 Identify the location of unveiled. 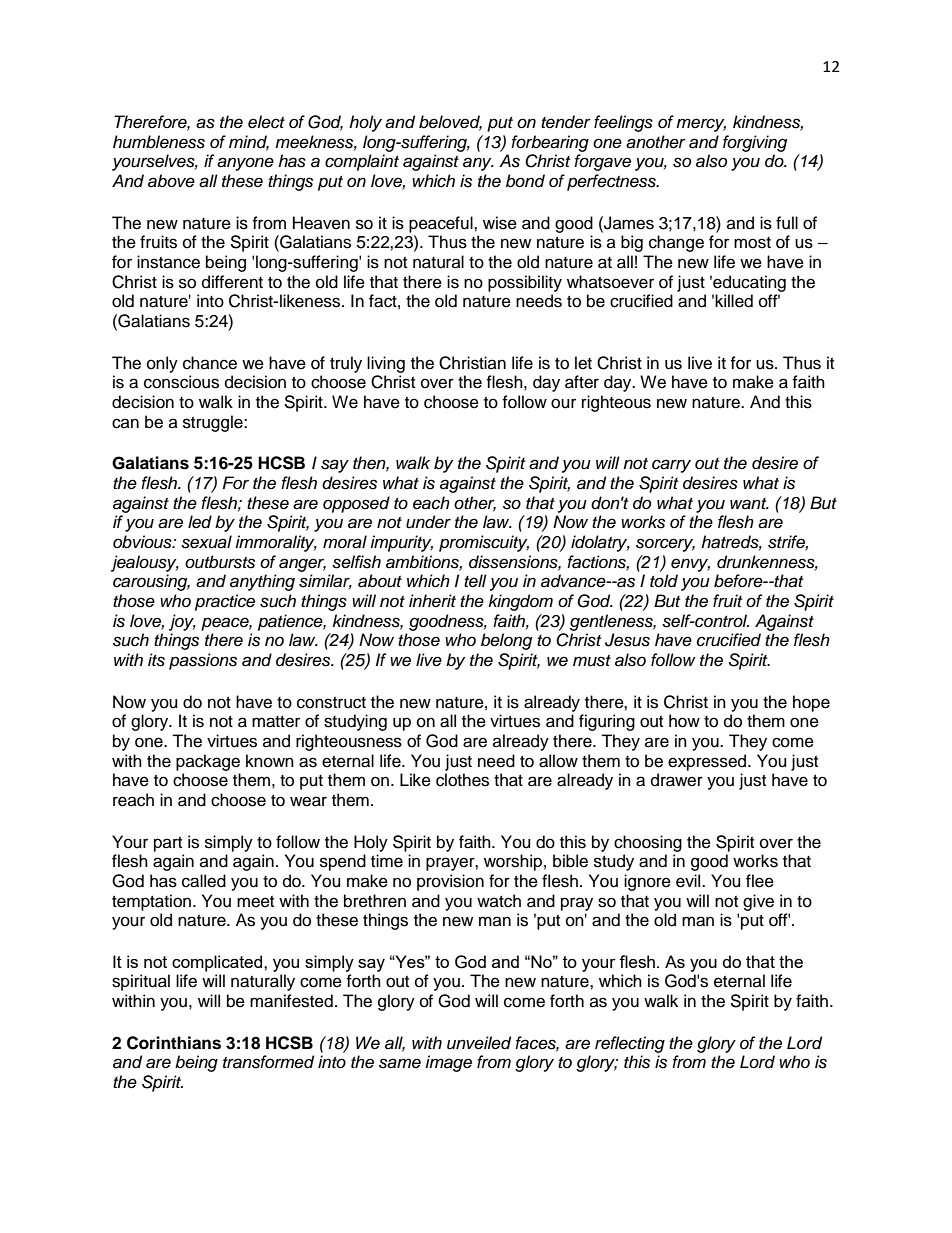
(479, 1043).
